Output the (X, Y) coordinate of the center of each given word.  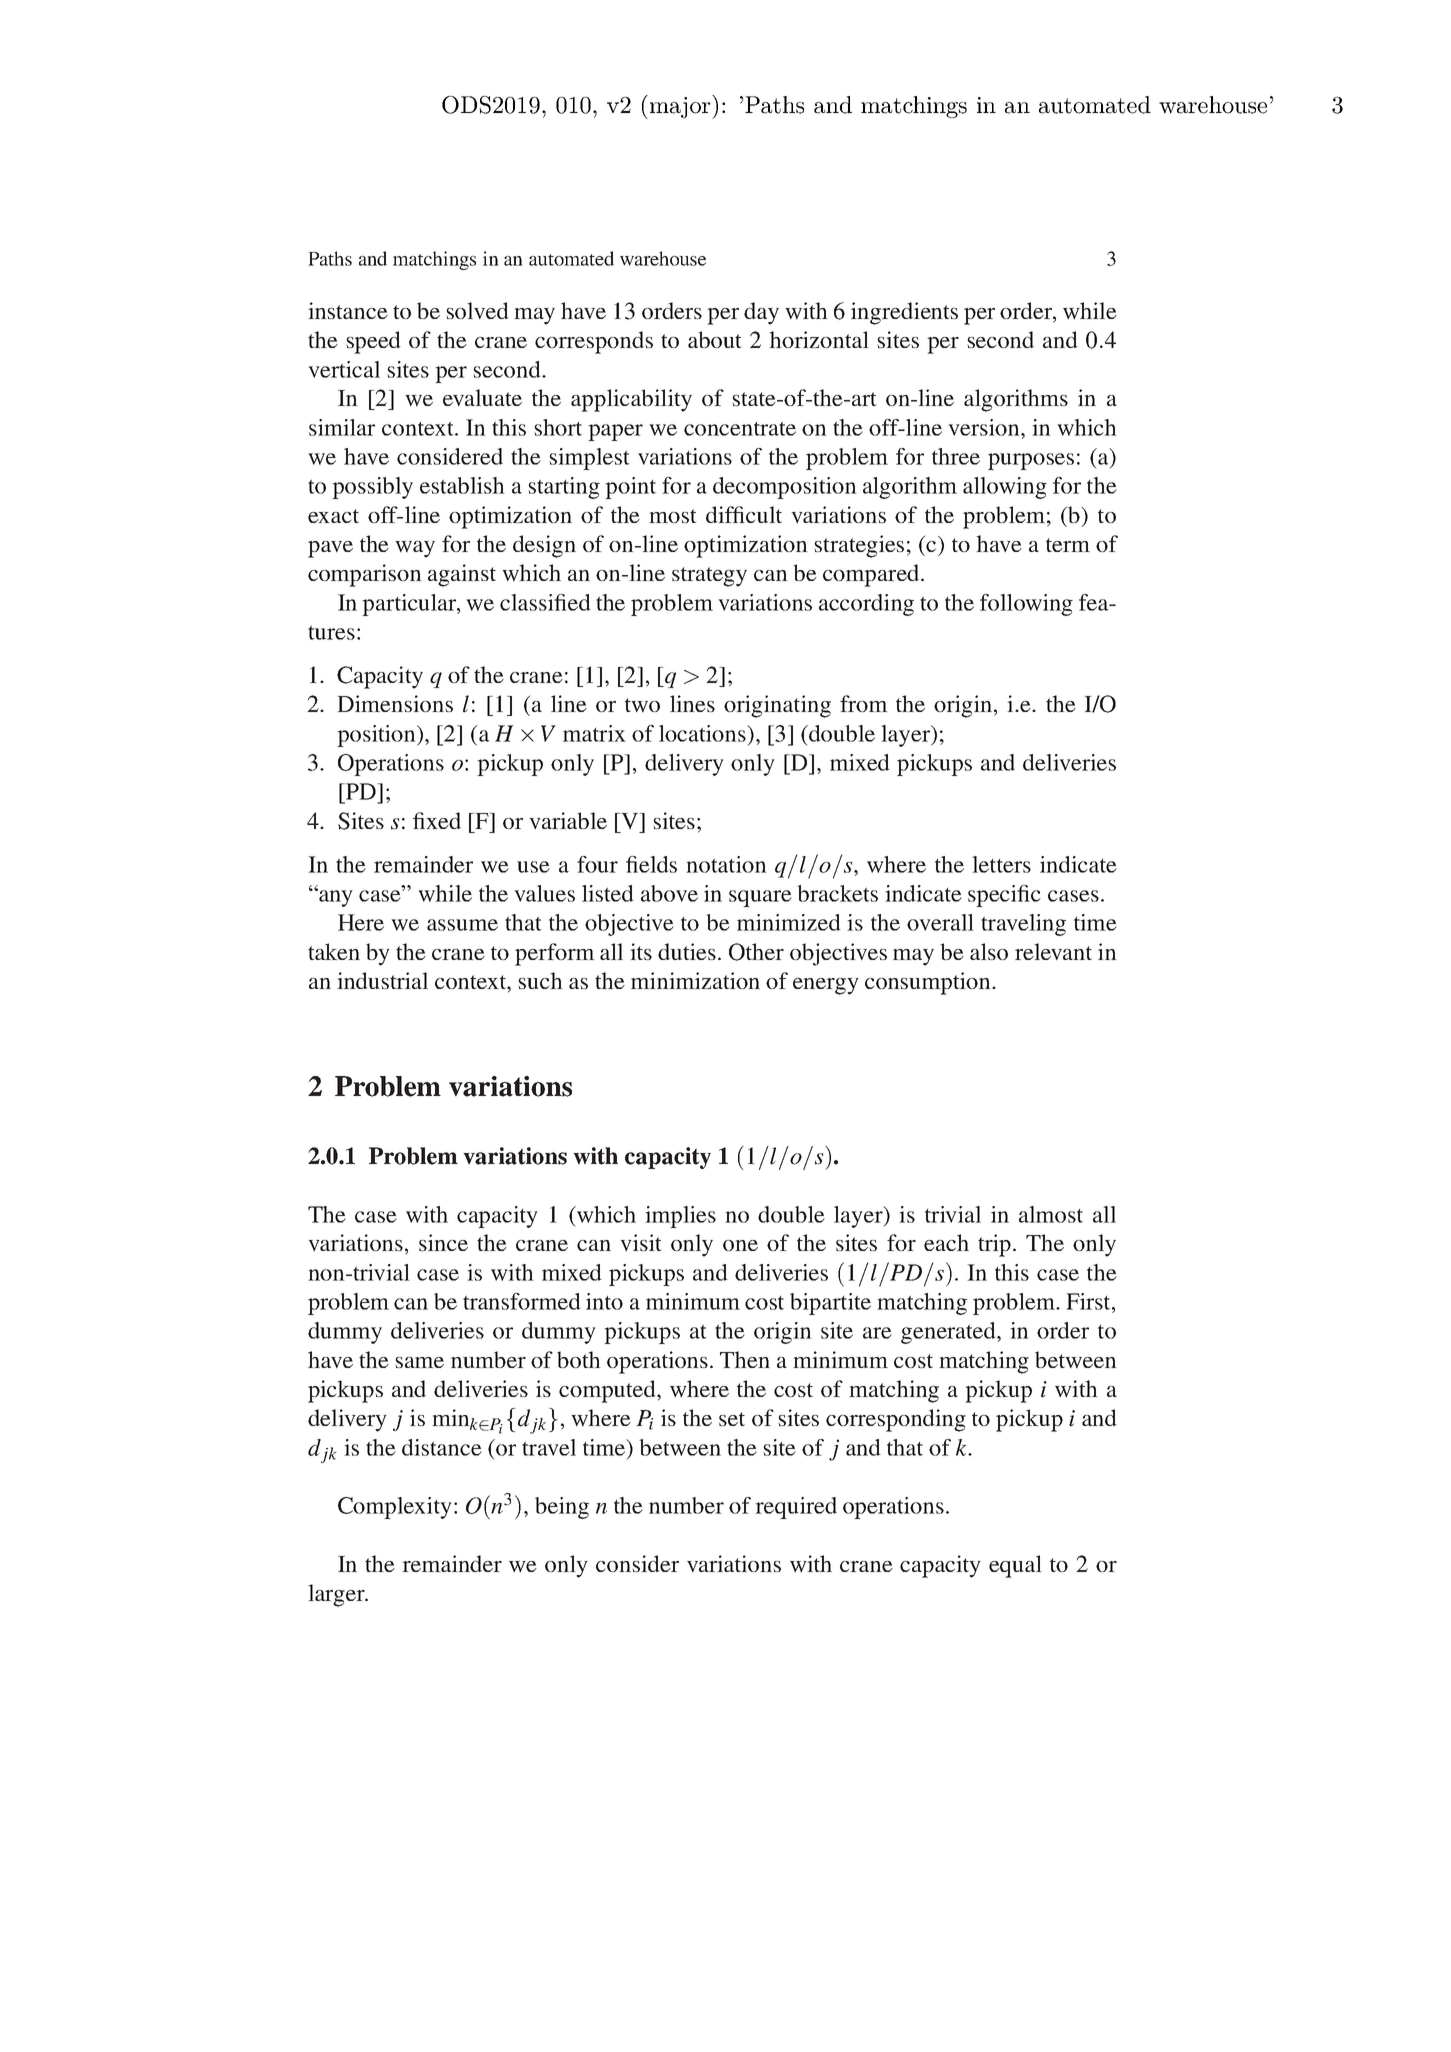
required (796, 1508)
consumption (929, 983)
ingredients (904, 313)
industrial (382, 980)
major (680, 107)
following (1026, 605)
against (462, 575)
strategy (709, 577)
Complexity (395, 1508)
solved (477, 310)
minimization (695, 980)
